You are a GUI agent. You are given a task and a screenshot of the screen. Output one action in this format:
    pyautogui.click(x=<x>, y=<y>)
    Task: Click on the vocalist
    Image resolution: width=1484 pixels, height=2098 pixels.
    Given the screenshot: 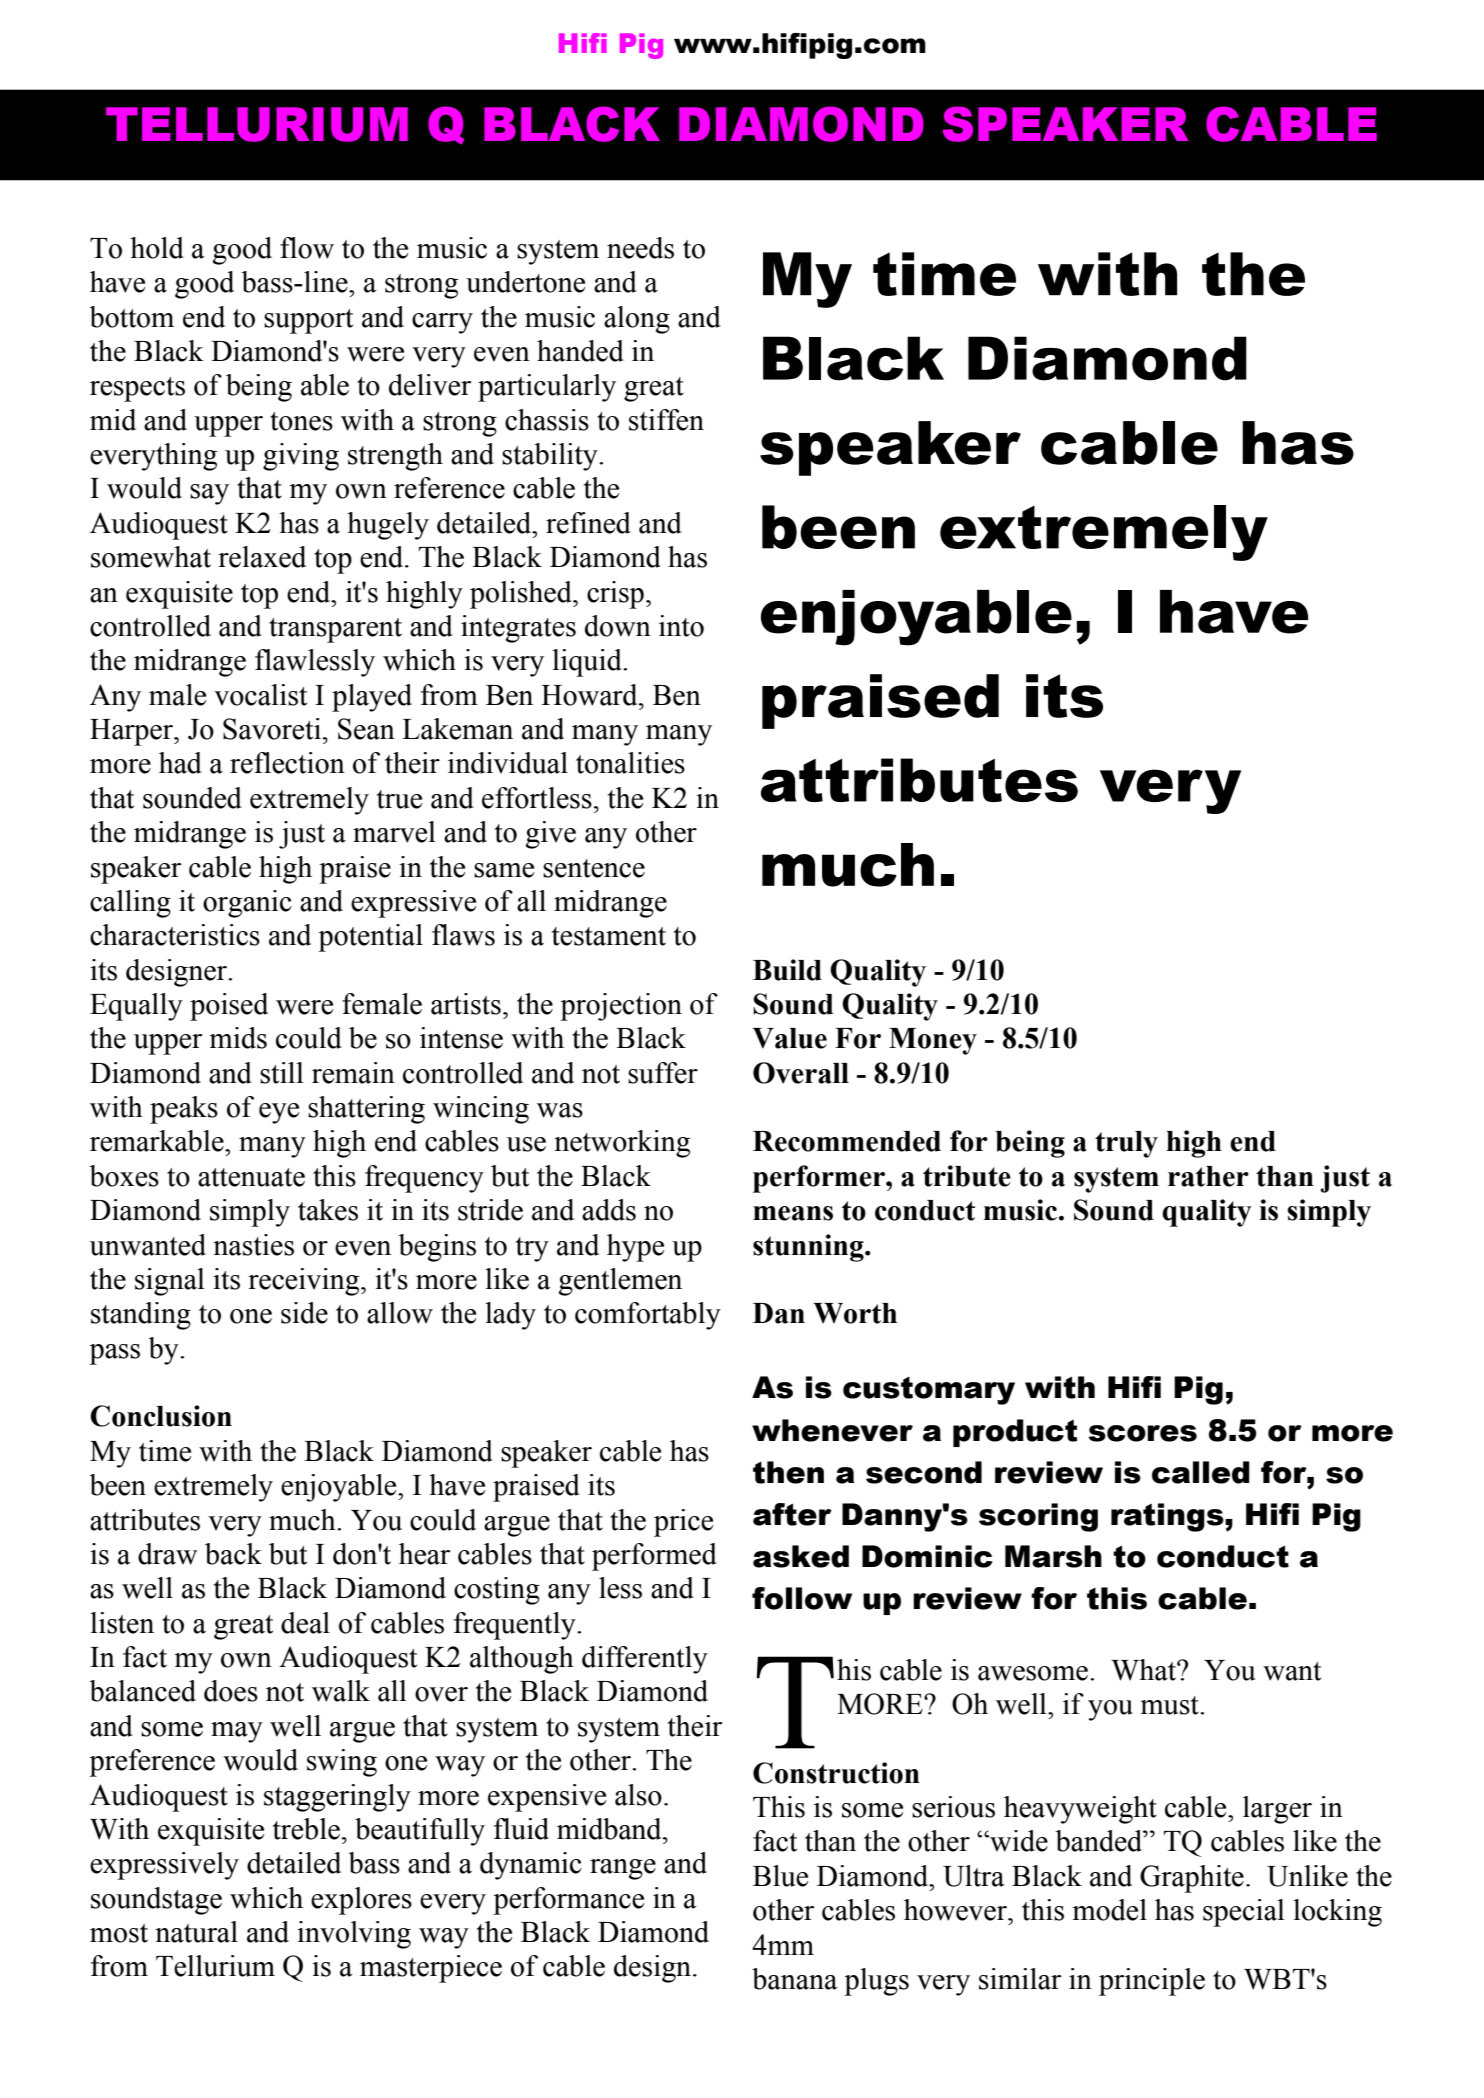 What is the action you would take?
    pyautogui.click(x=260, y=695)
